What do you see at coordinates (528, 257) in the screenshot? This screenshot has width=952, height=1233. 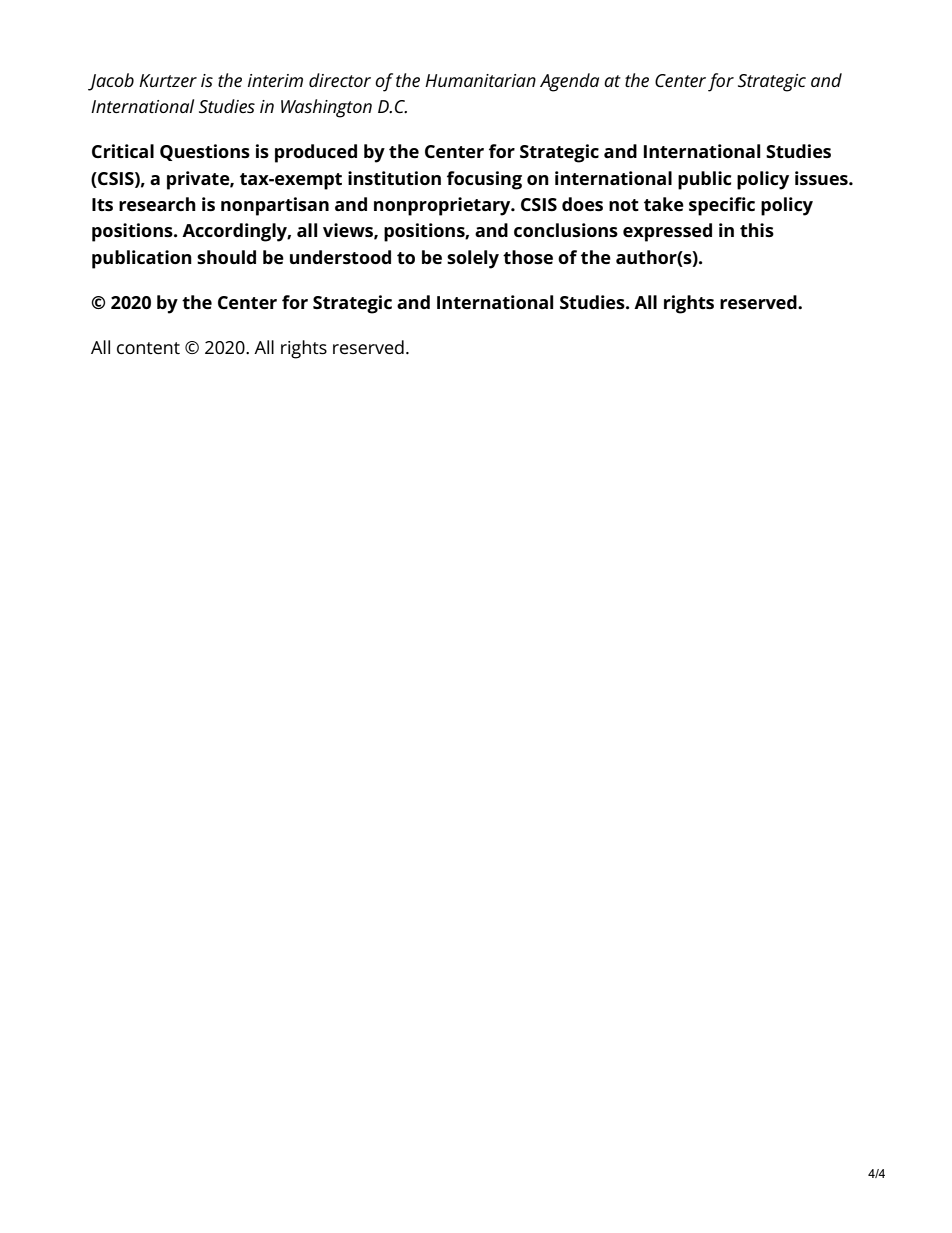 I see `those` at bounding box center [528, 257].
